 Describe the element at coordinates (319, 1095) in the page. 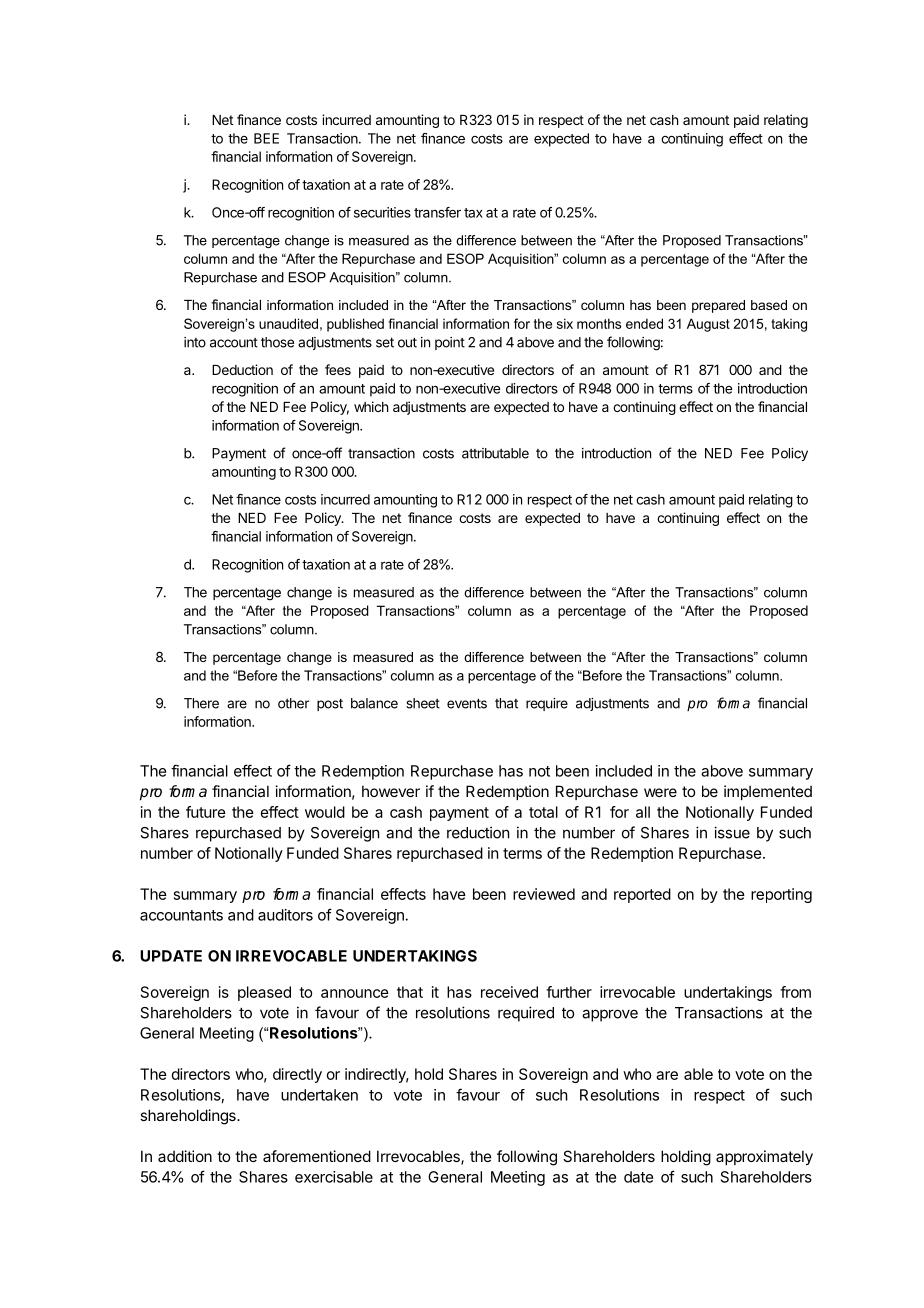

I see `undertaken` at that location.
